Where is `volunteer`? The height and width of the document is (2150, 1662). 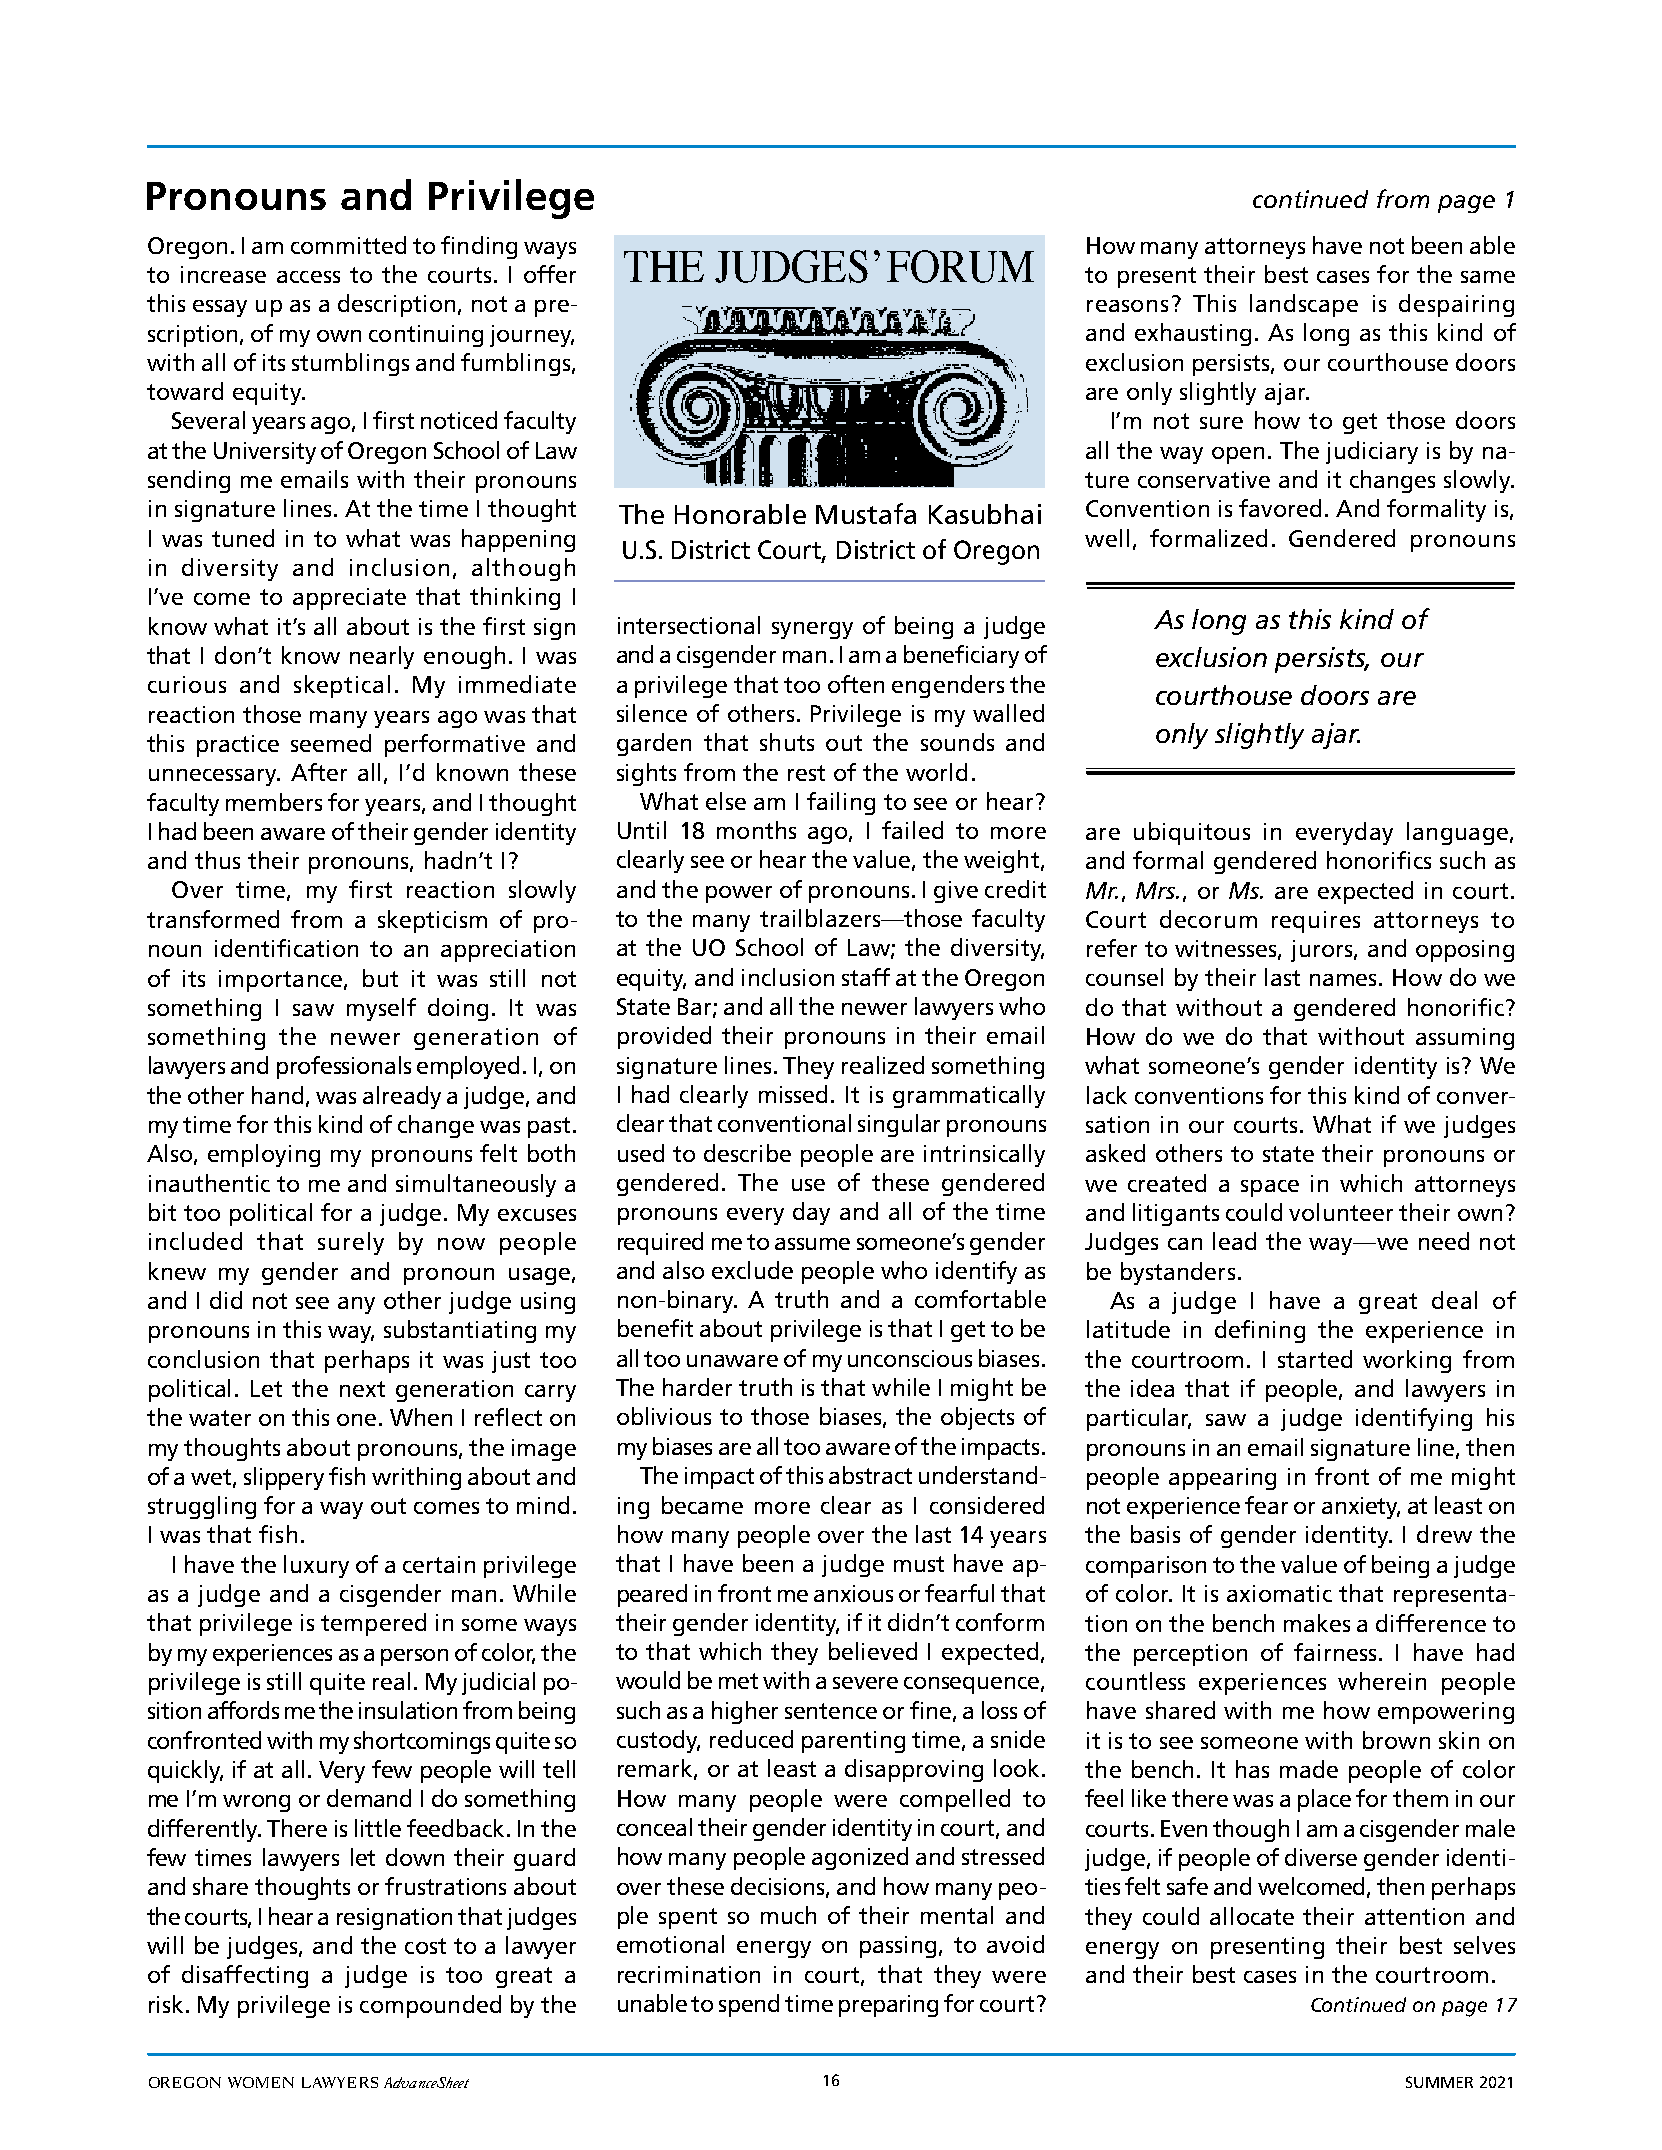 volunteer is located at coordinates (1341, 1212).
